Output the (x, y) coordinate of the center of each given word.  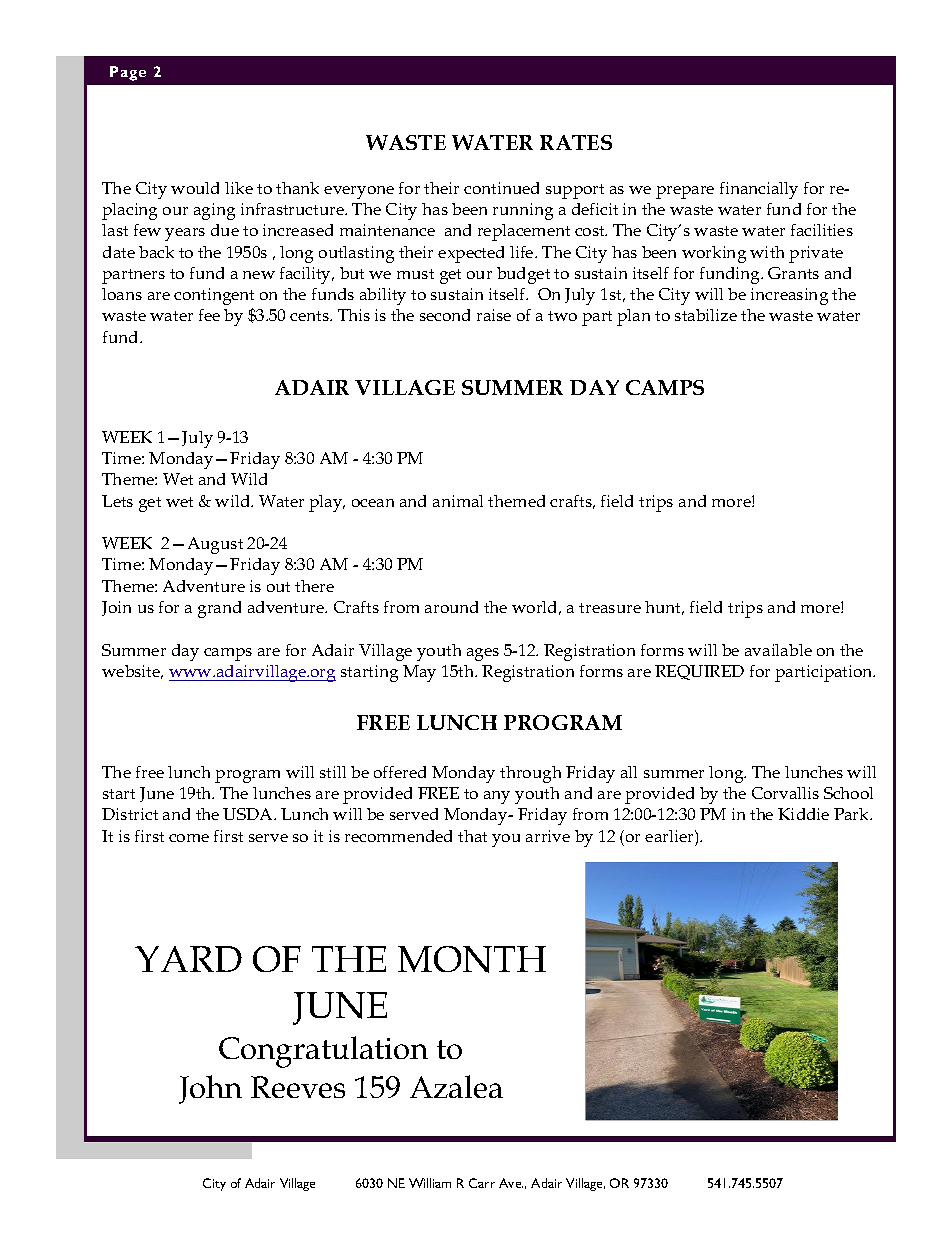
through (530, 774)
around (451, 607)
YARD (188, 959)
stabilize (706, 315)
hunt (664, 608)
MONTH (472, 959)
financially (759, 190)
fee (209, 315)
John (210, 1089)
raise (494, 315)
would (195, 188)
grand (219, 609)
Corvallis (785, 793)
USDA (249, 814)
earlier (670, 836)
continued (501, 188)
